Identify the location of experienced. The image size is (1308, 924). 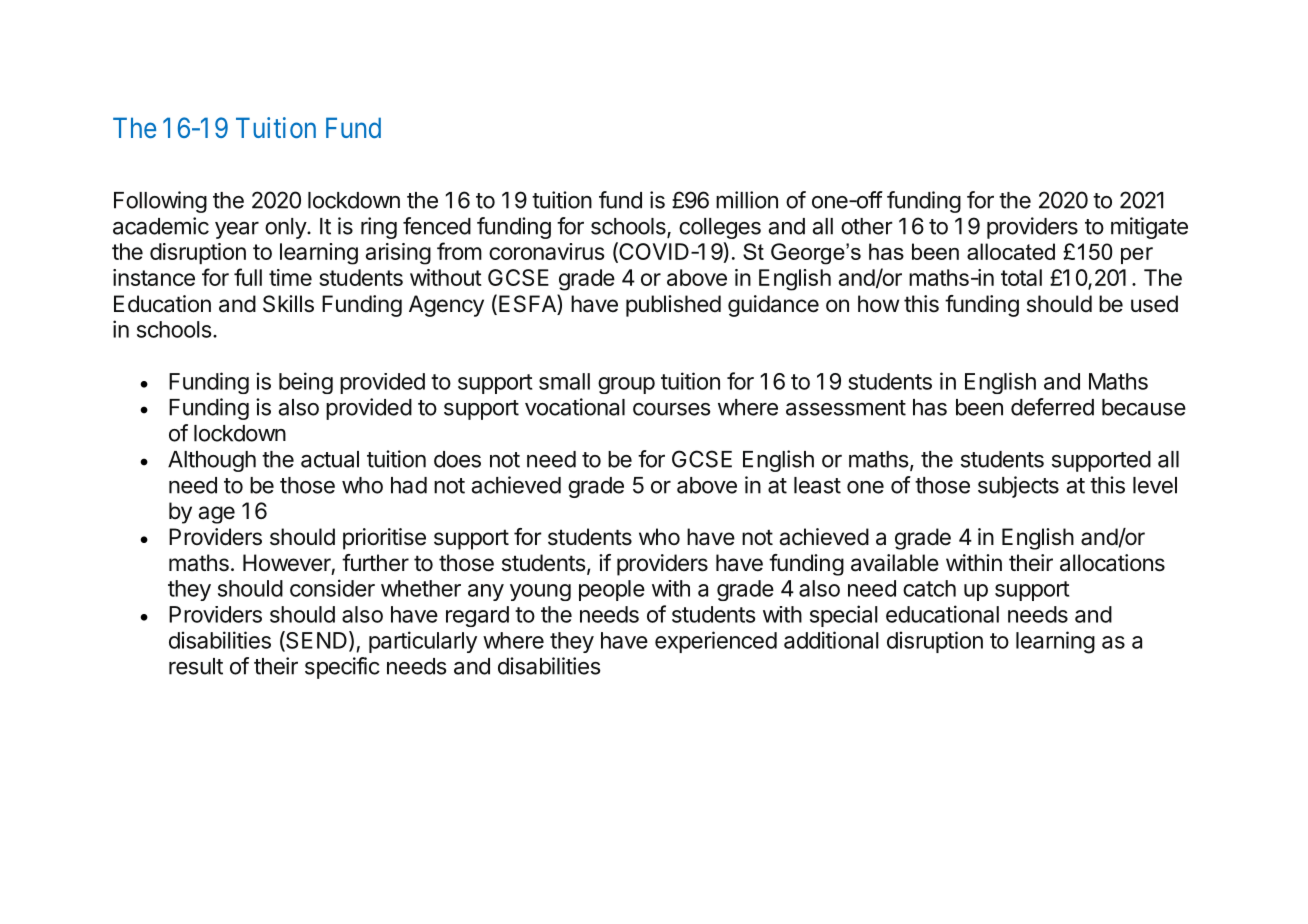
(716, 642).
